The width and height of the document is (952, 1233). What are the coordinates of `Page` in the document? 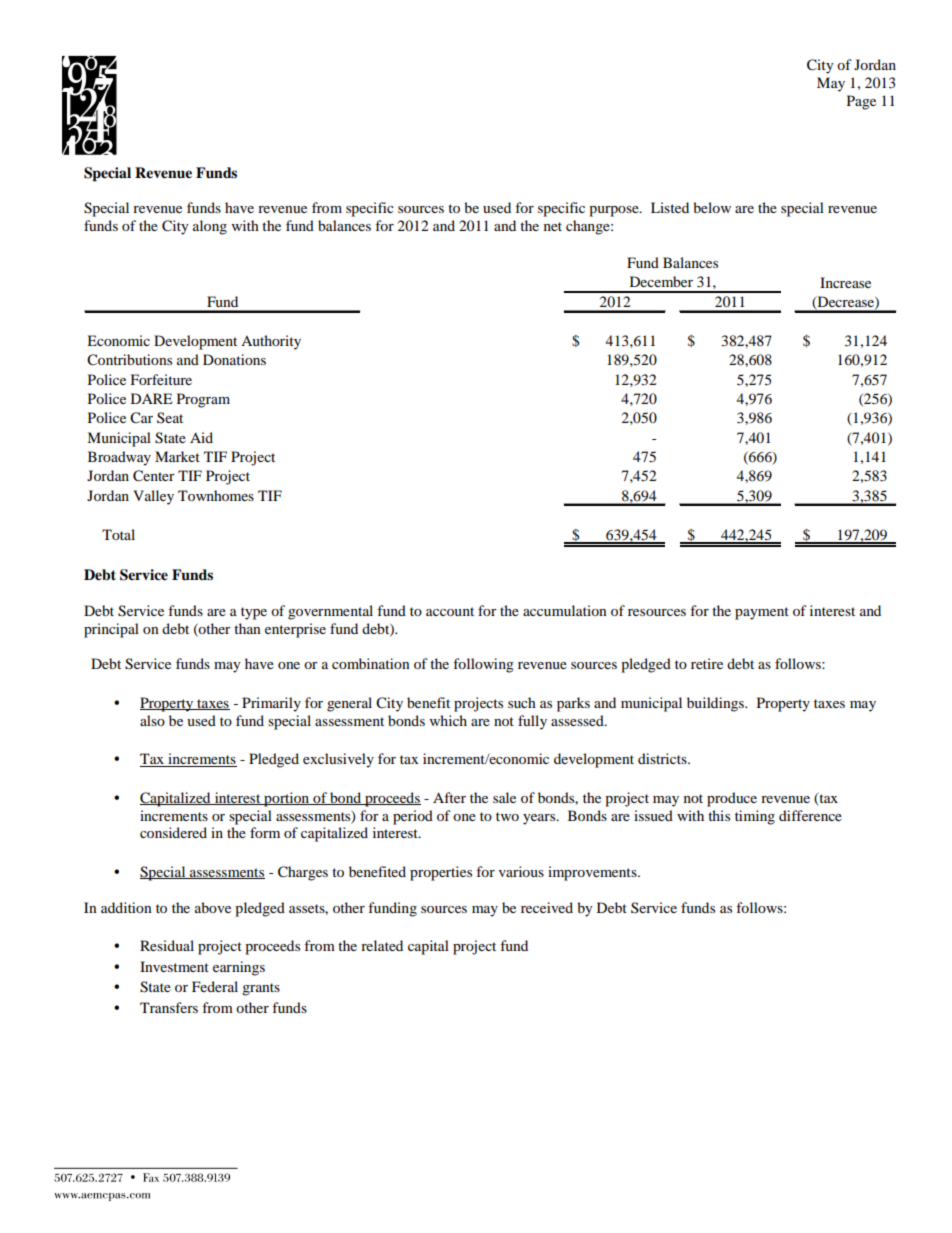 It's located at (861, 102).
